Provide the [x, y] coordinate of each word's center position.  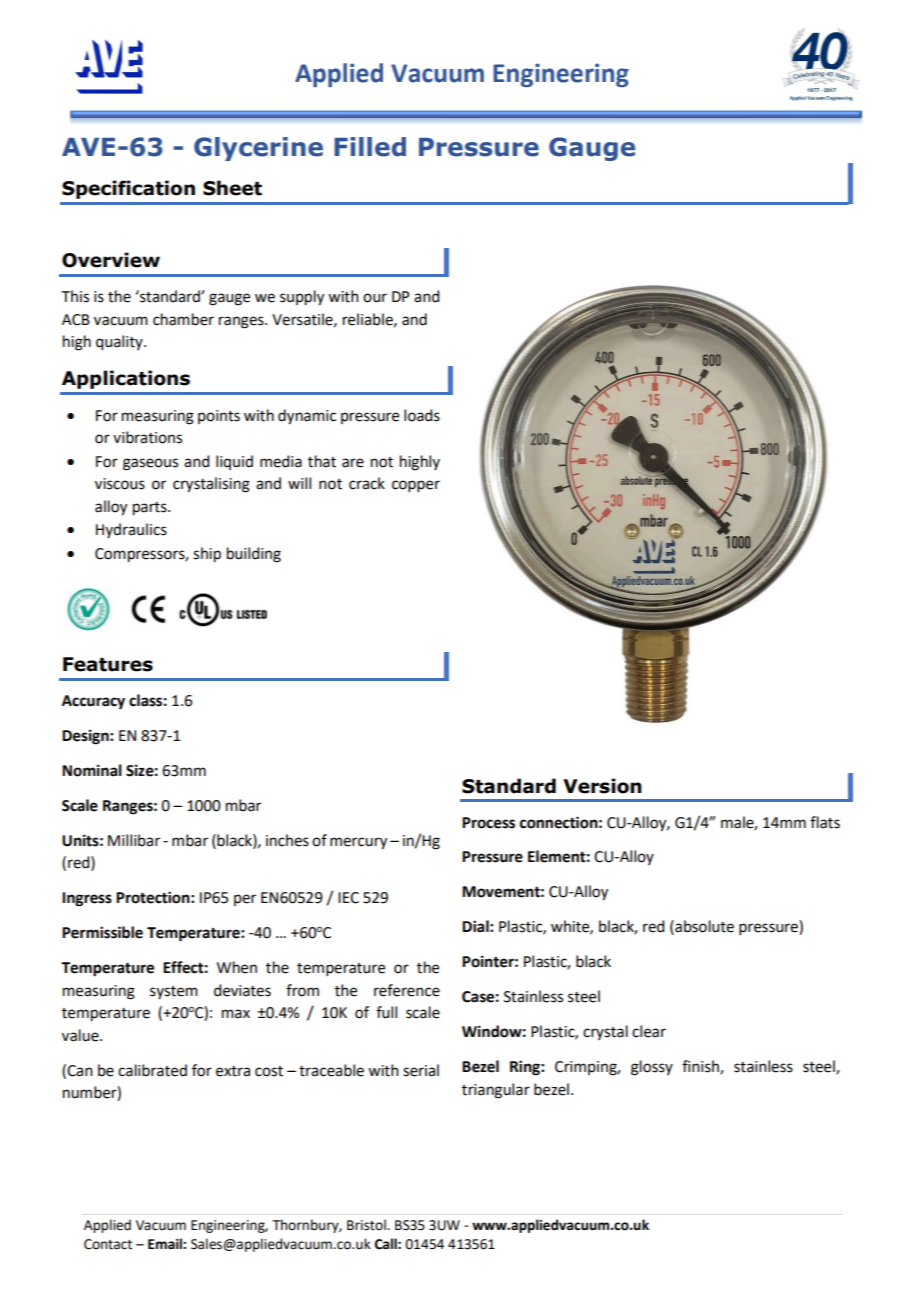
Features [108, 664]
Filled [370, 147]
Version [602, 786]
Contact [108, 1244]
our [375, 298]
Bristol [367, 1225]
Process [488, 823]
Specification [128, 189]
